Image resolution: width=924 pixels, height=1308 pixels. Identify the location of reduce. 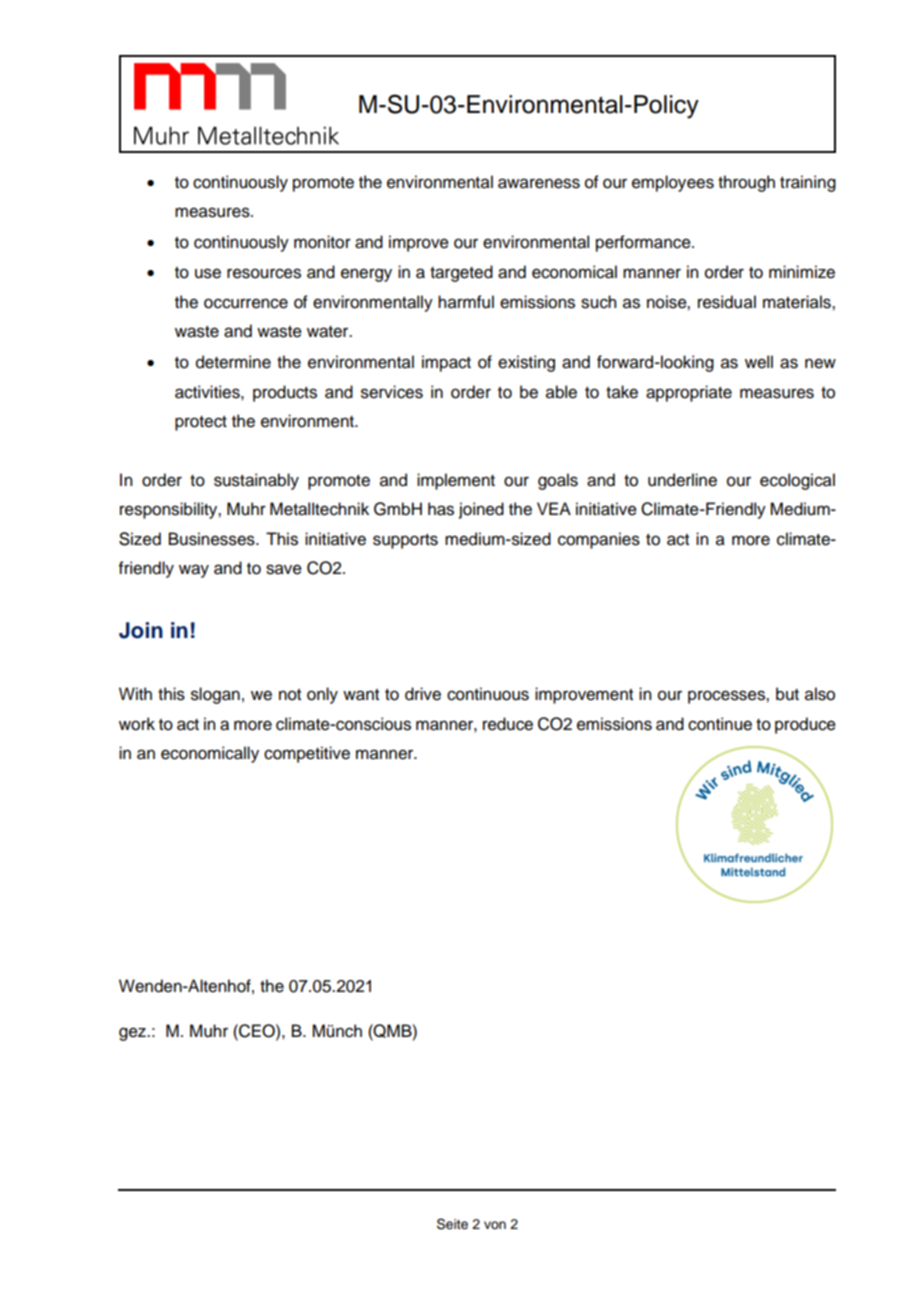
(508, 724).
